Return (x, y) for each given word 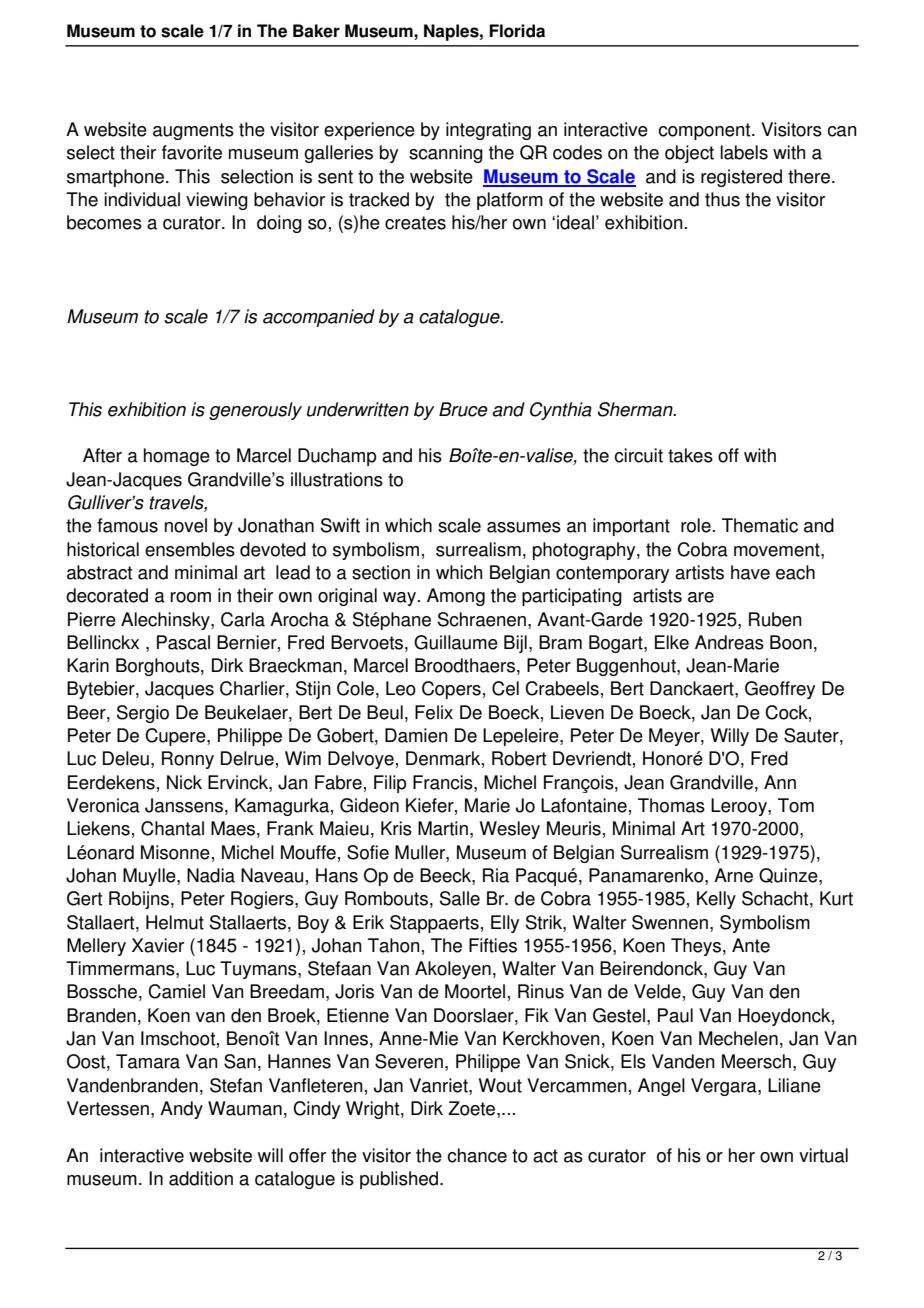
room (191, 597)
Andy (181, 1110)
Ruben (775, 619)
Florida (517, 31)
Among (456, 597)
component (705, 131)
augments (193, 131)
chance (477, 1155)
